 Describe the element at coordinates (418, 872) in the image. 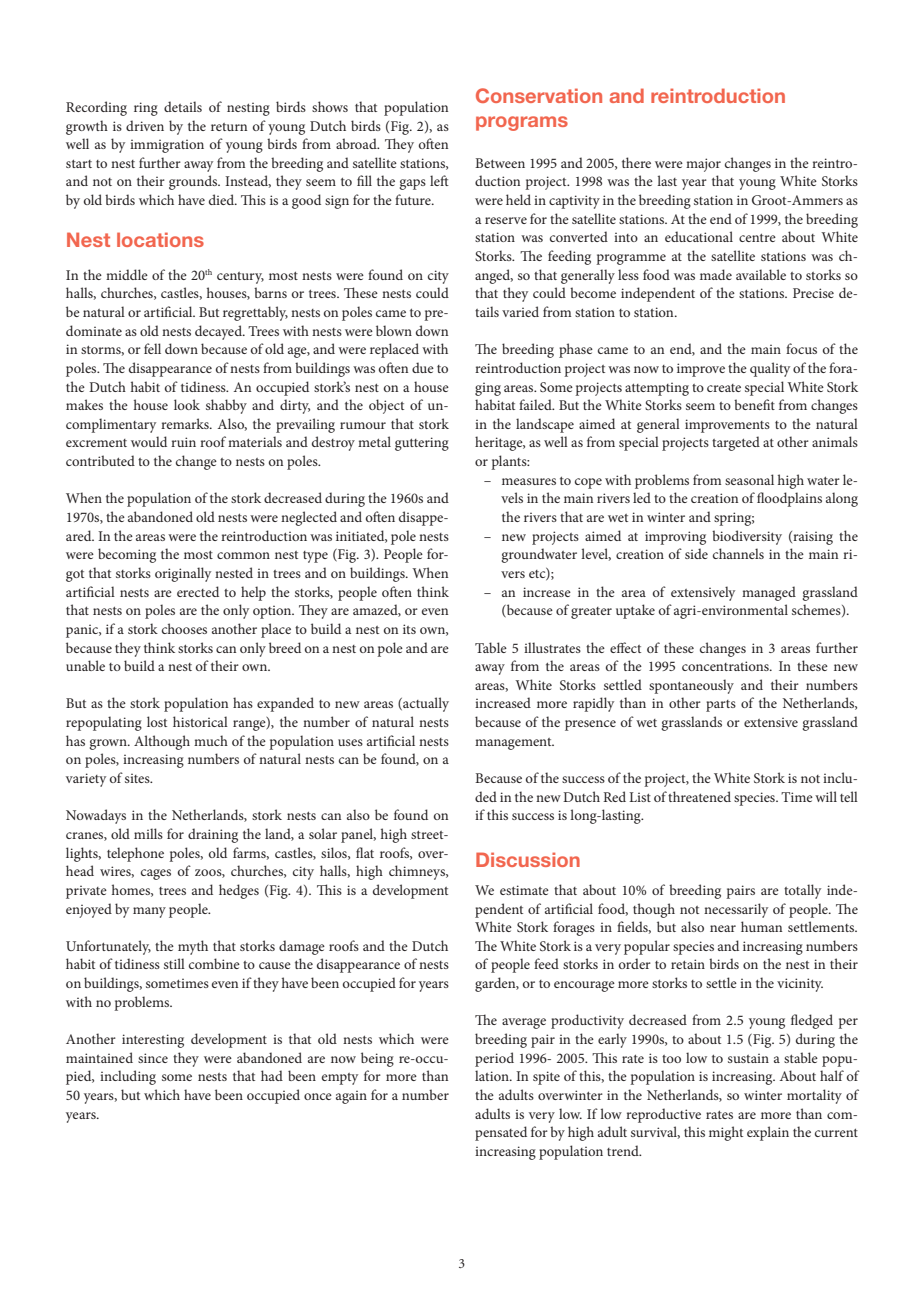

I see `chimneys` at that location.
